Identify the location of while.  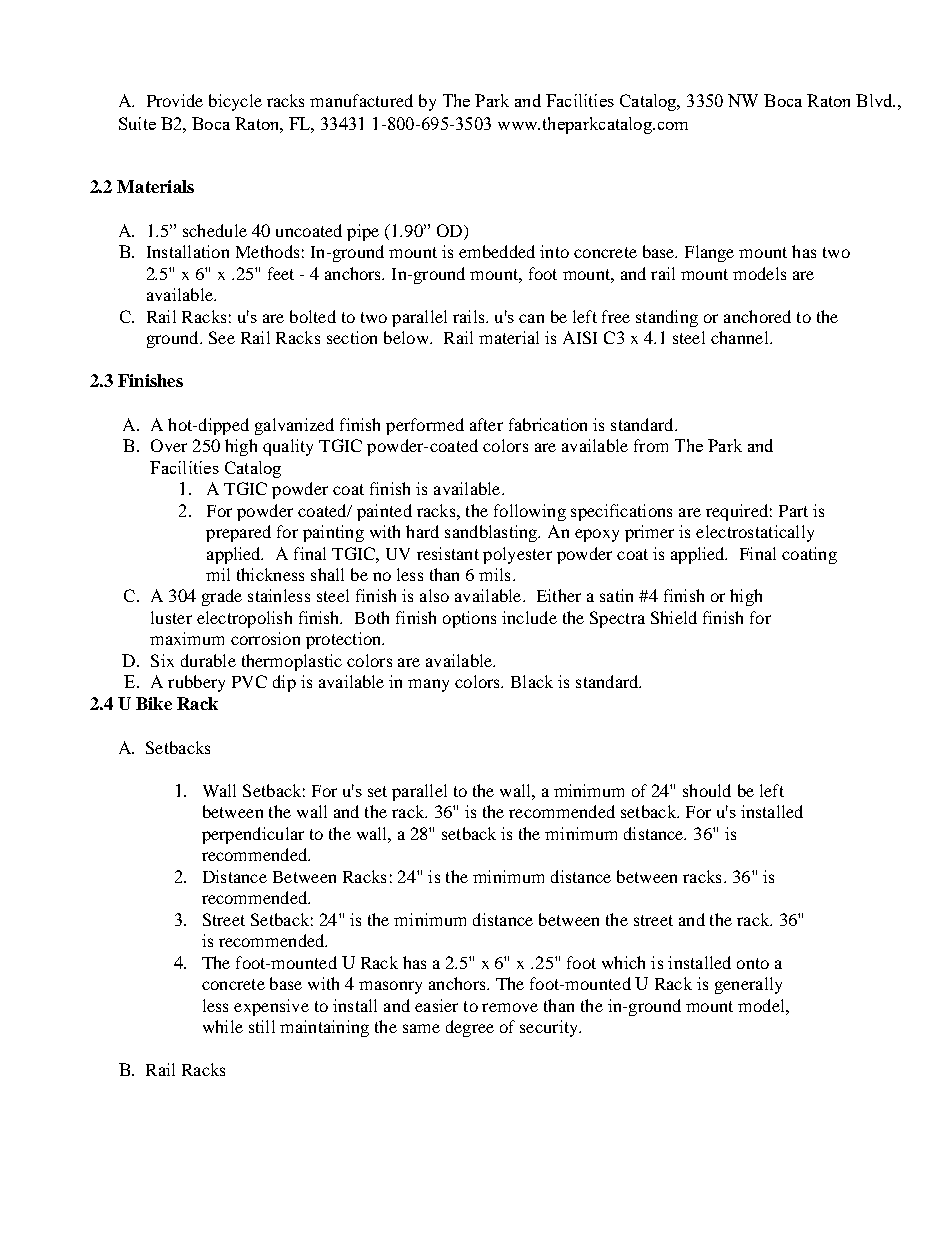
(223, 1026).
